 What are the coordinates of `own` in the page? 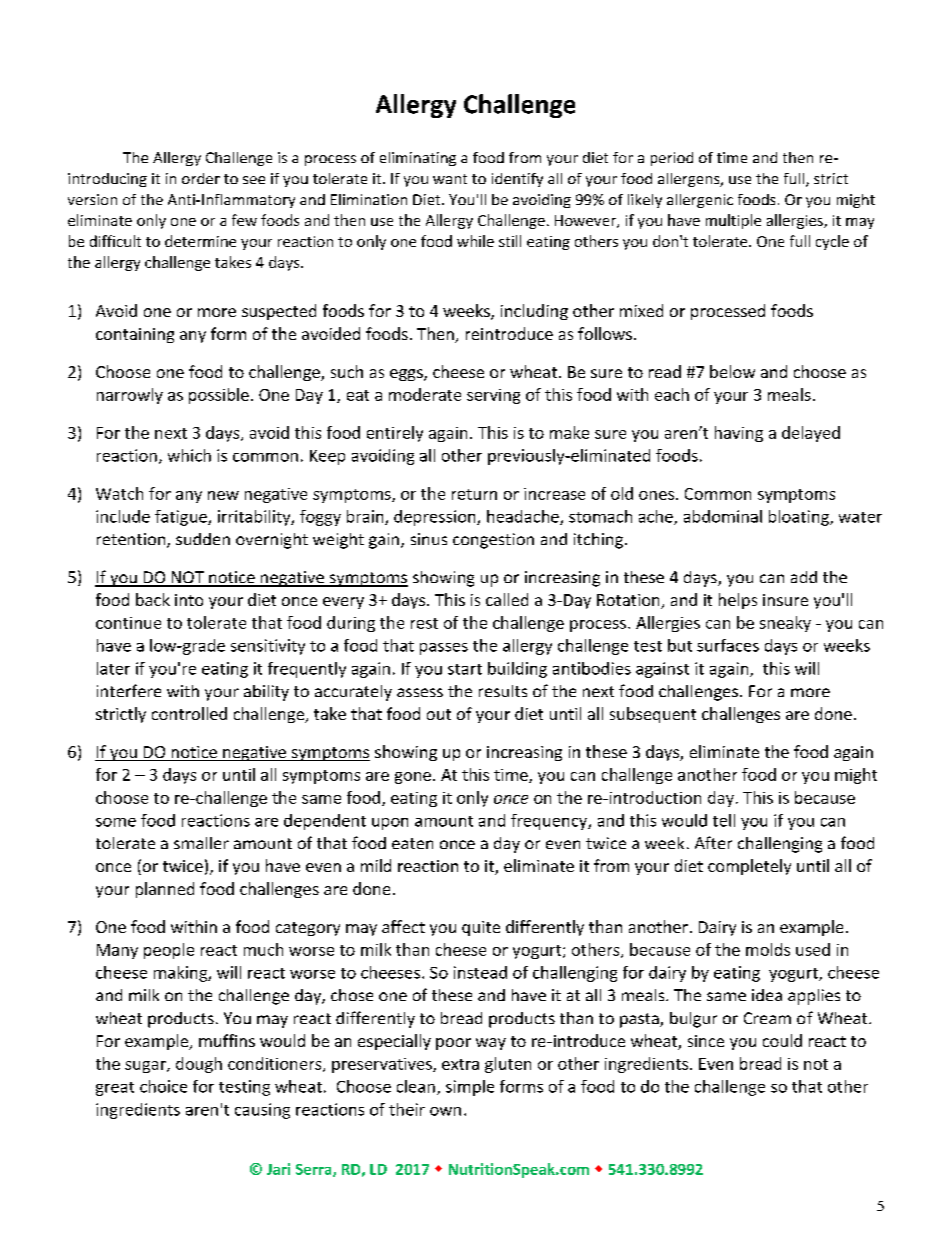 It's located at (445, 1111).
